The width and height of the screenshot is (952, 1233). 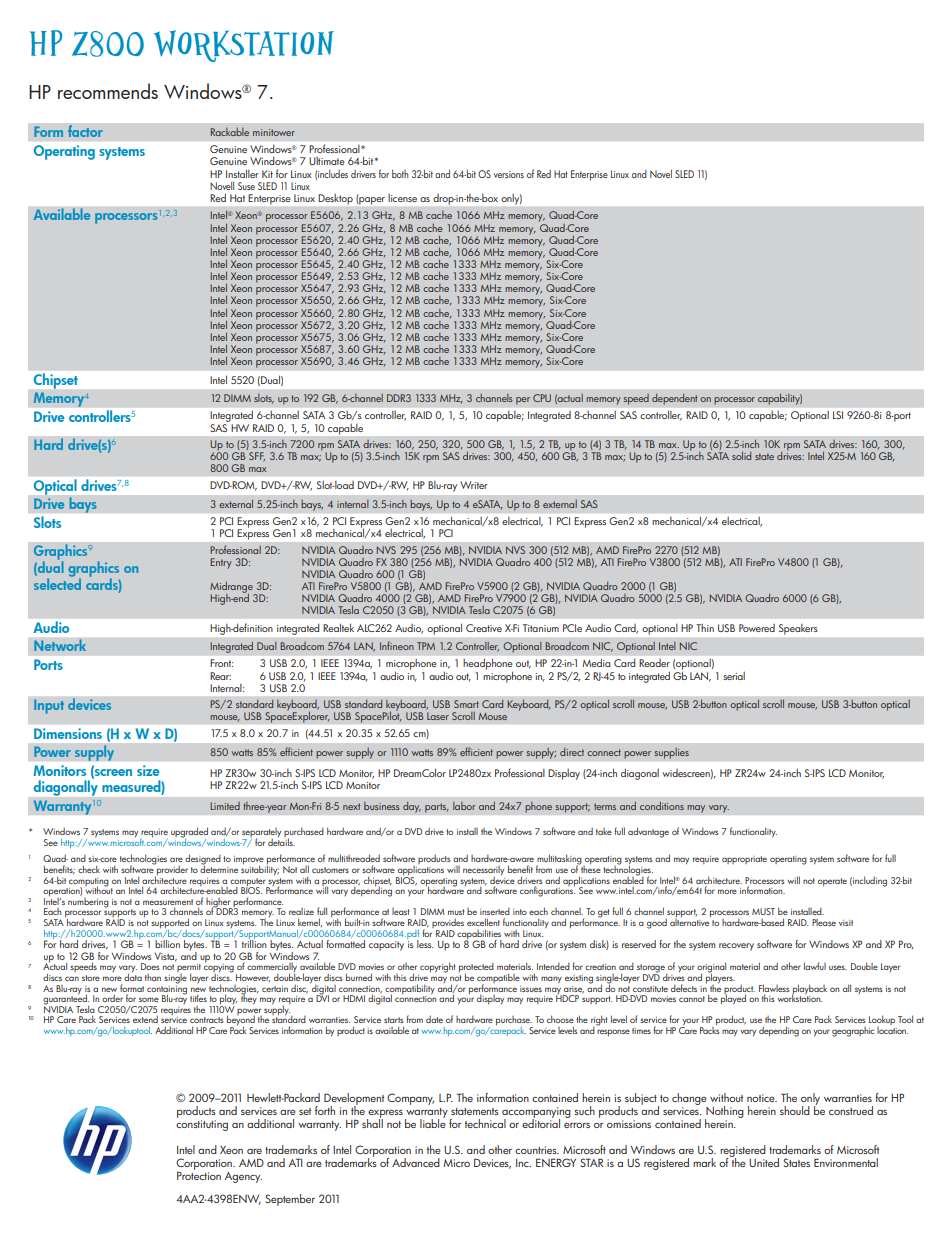 I want to click on Protection, so click(x=199, y=1175).
